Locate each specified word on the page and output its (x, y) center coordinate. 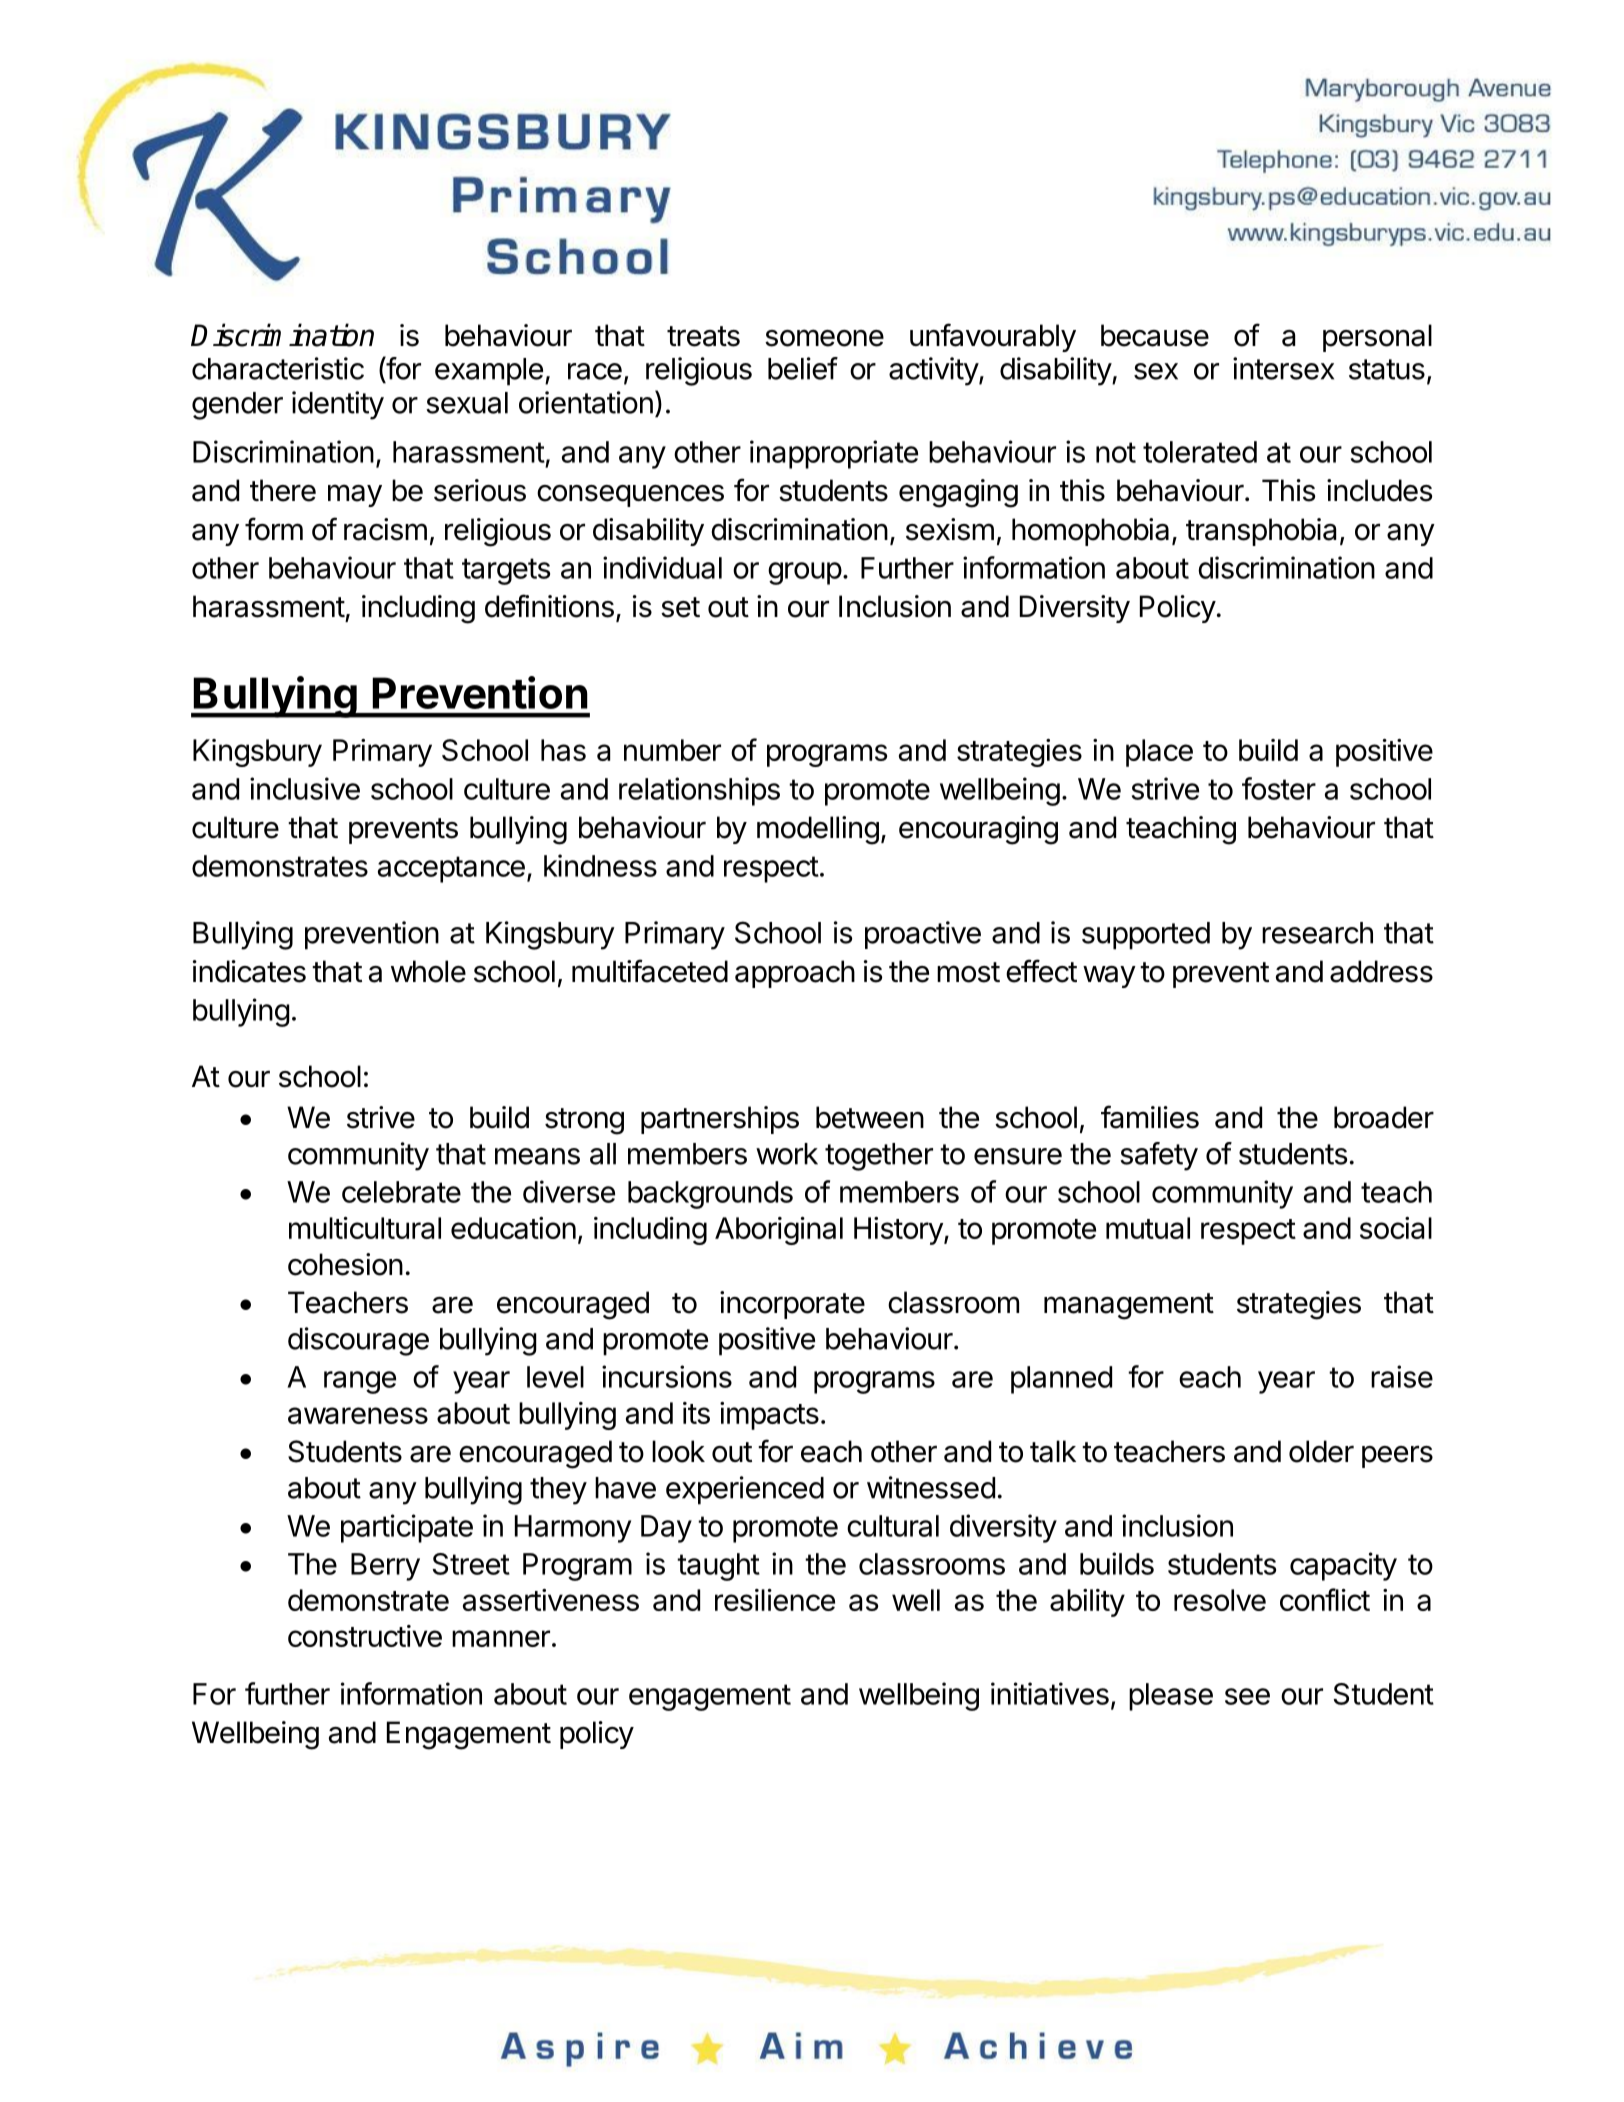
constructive (365, 1636)
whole (428, 971)
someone (824, 338)
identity (338, 405)
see (1247, 1696)
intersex (1283, 368)
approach (795, 974)
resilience (775, 1600)
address (1381, 971)
